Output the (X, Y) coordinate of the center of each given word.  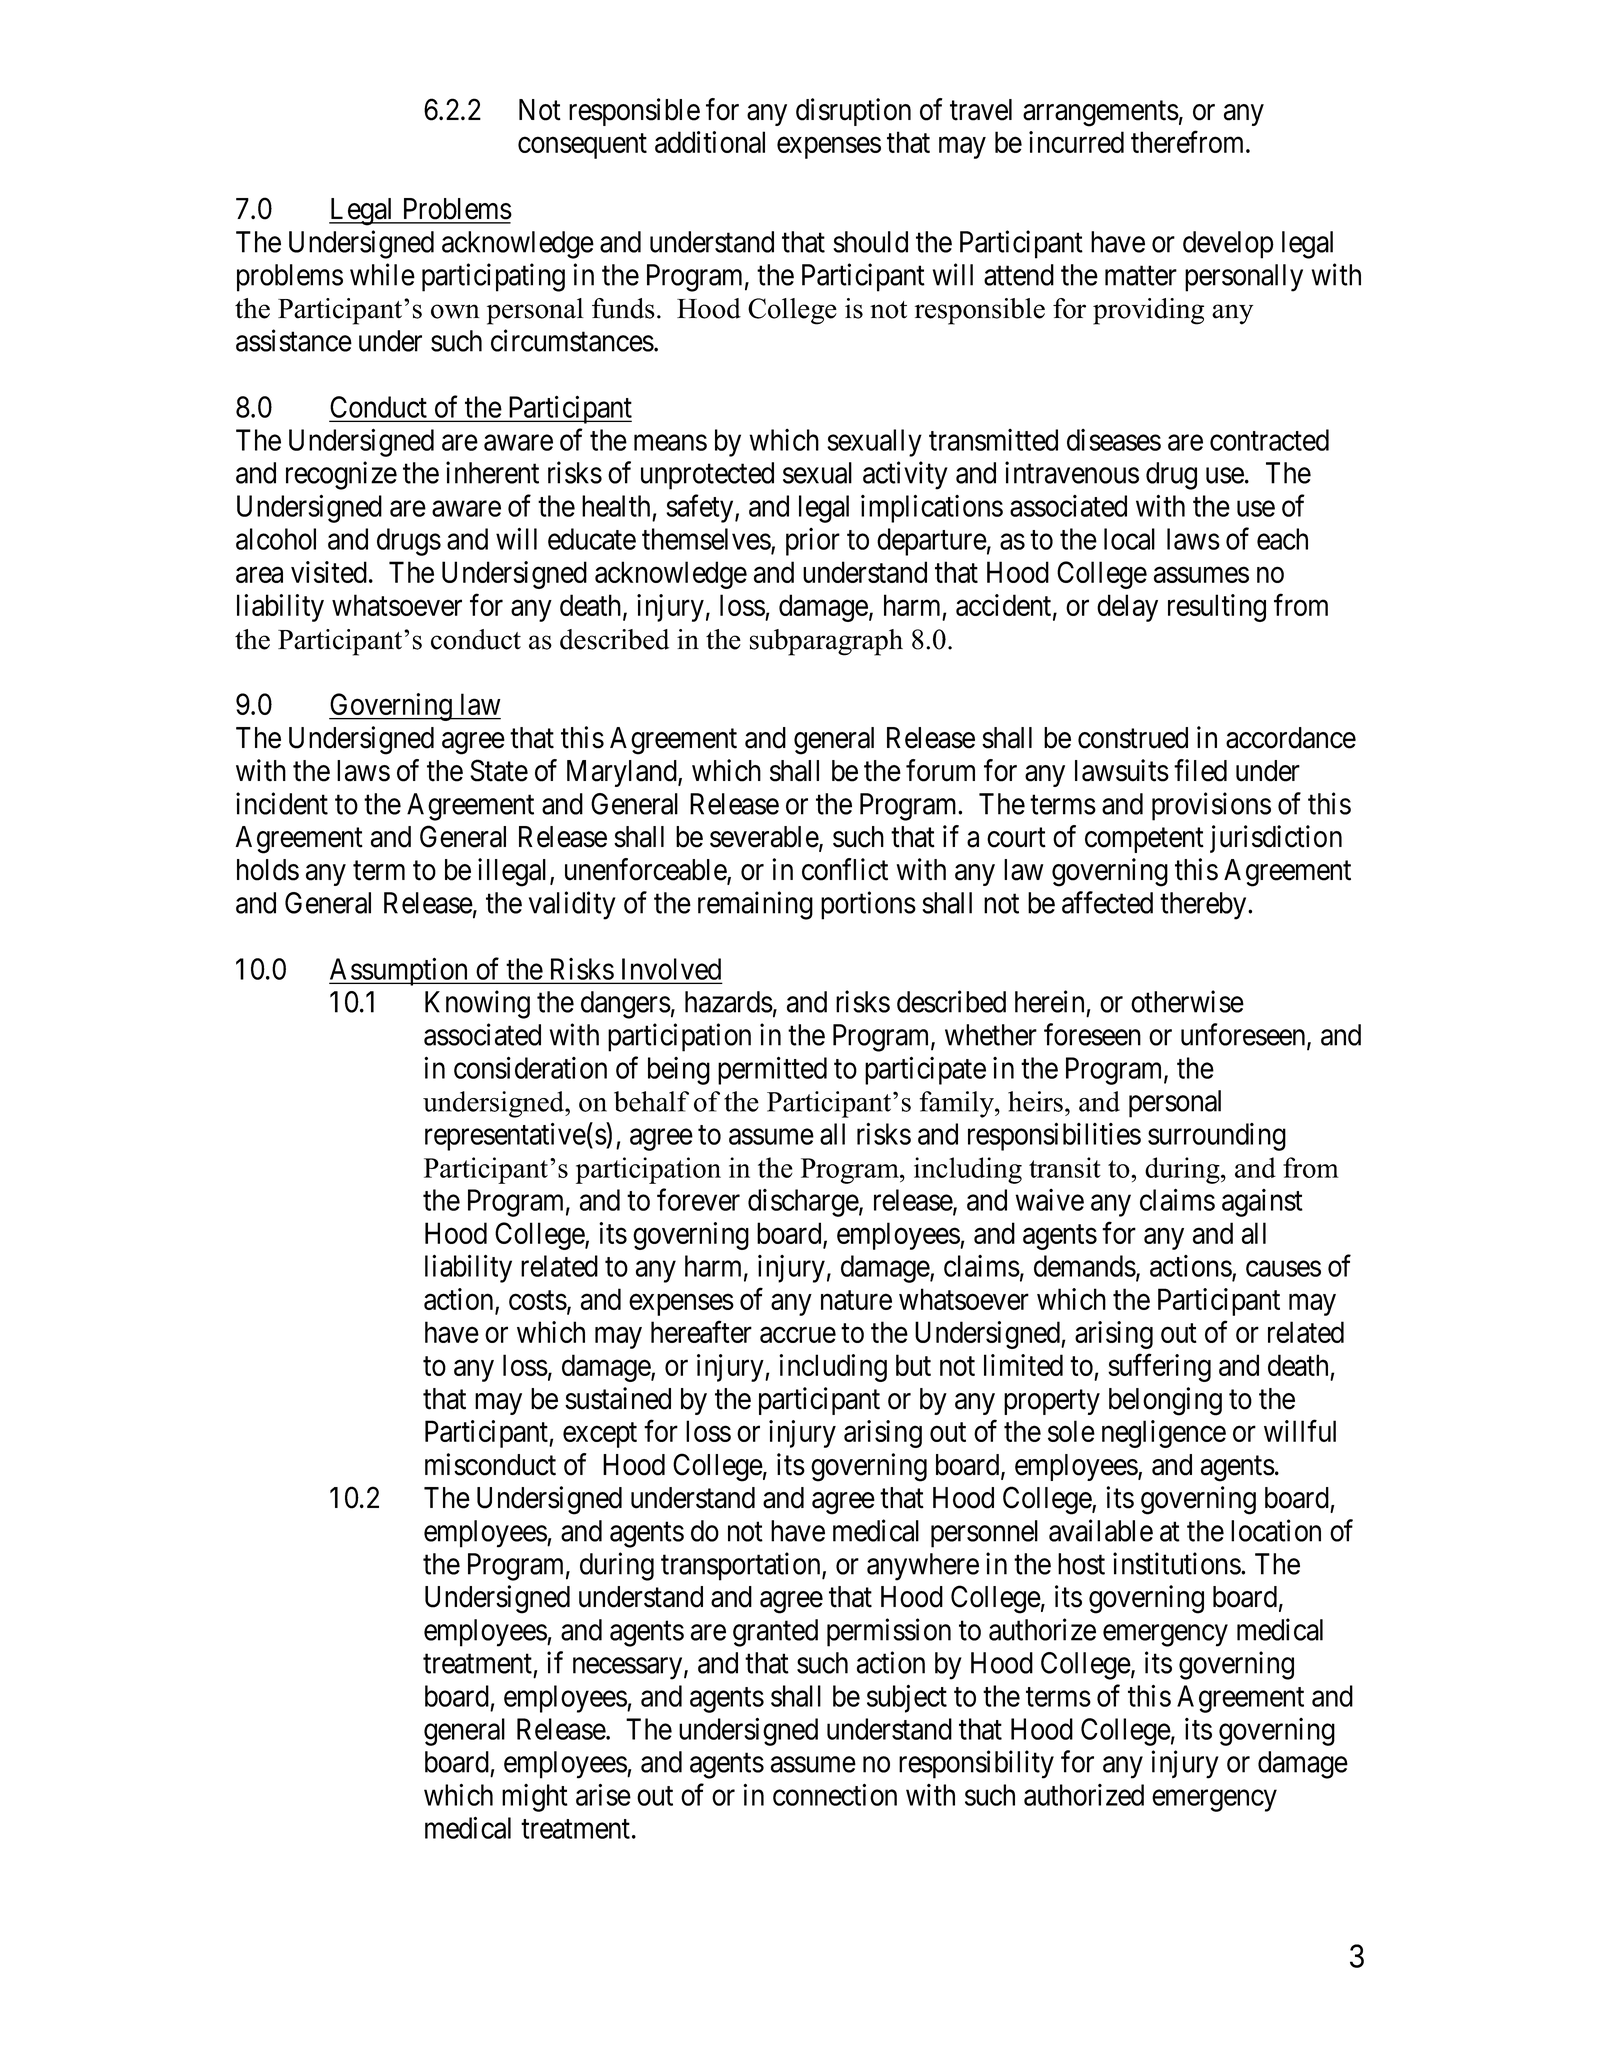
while (382, 274)
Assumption (399, 971)
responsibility (976, 1764)
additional (710, 142)
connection (835, 1795)
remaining (755, 905)
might (535, 1798)
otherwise (1187, 1001)
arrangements (1101, 114)
